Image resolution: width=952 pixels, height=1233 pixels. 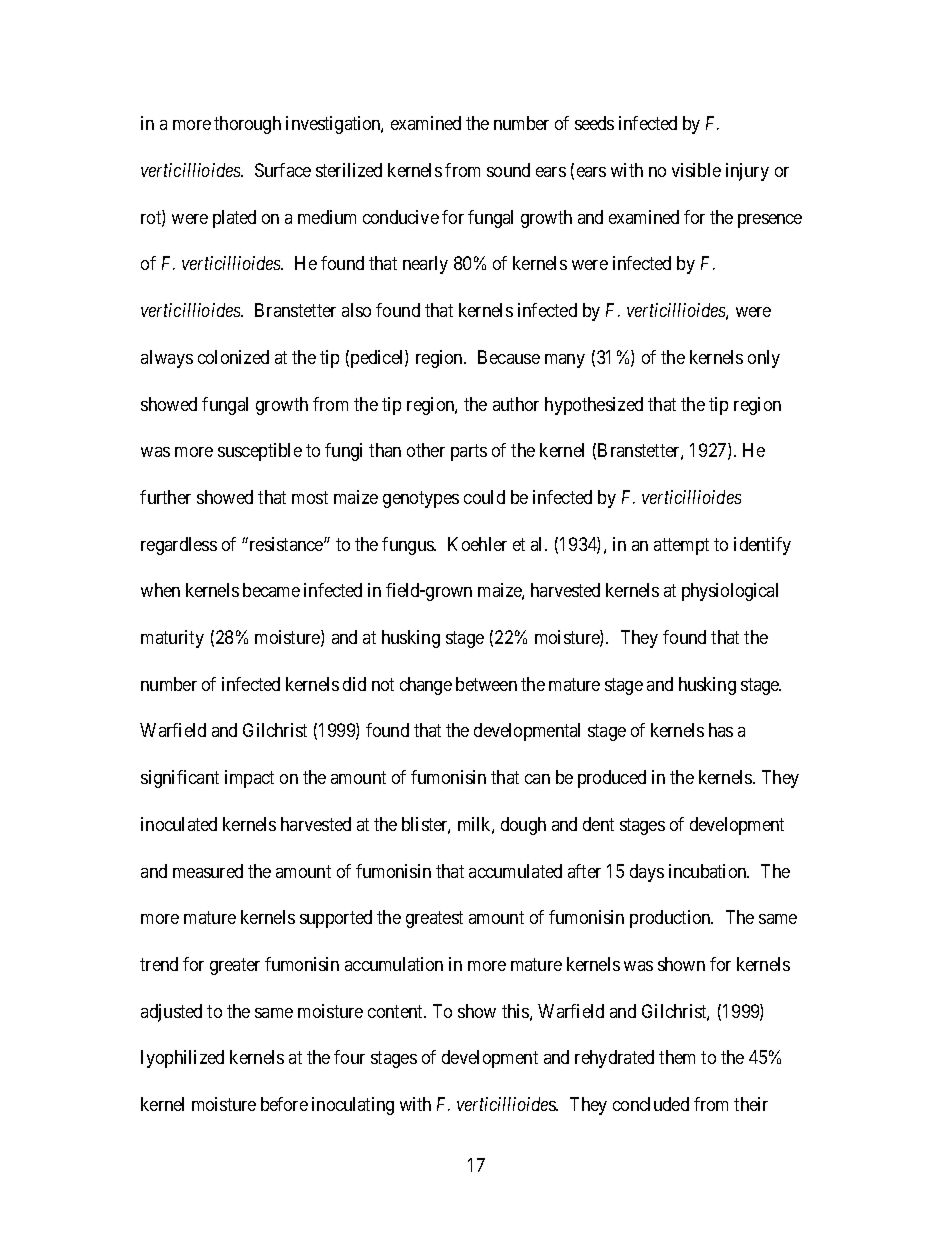 I want to click on Koehler, so click(x=477, y=544).
